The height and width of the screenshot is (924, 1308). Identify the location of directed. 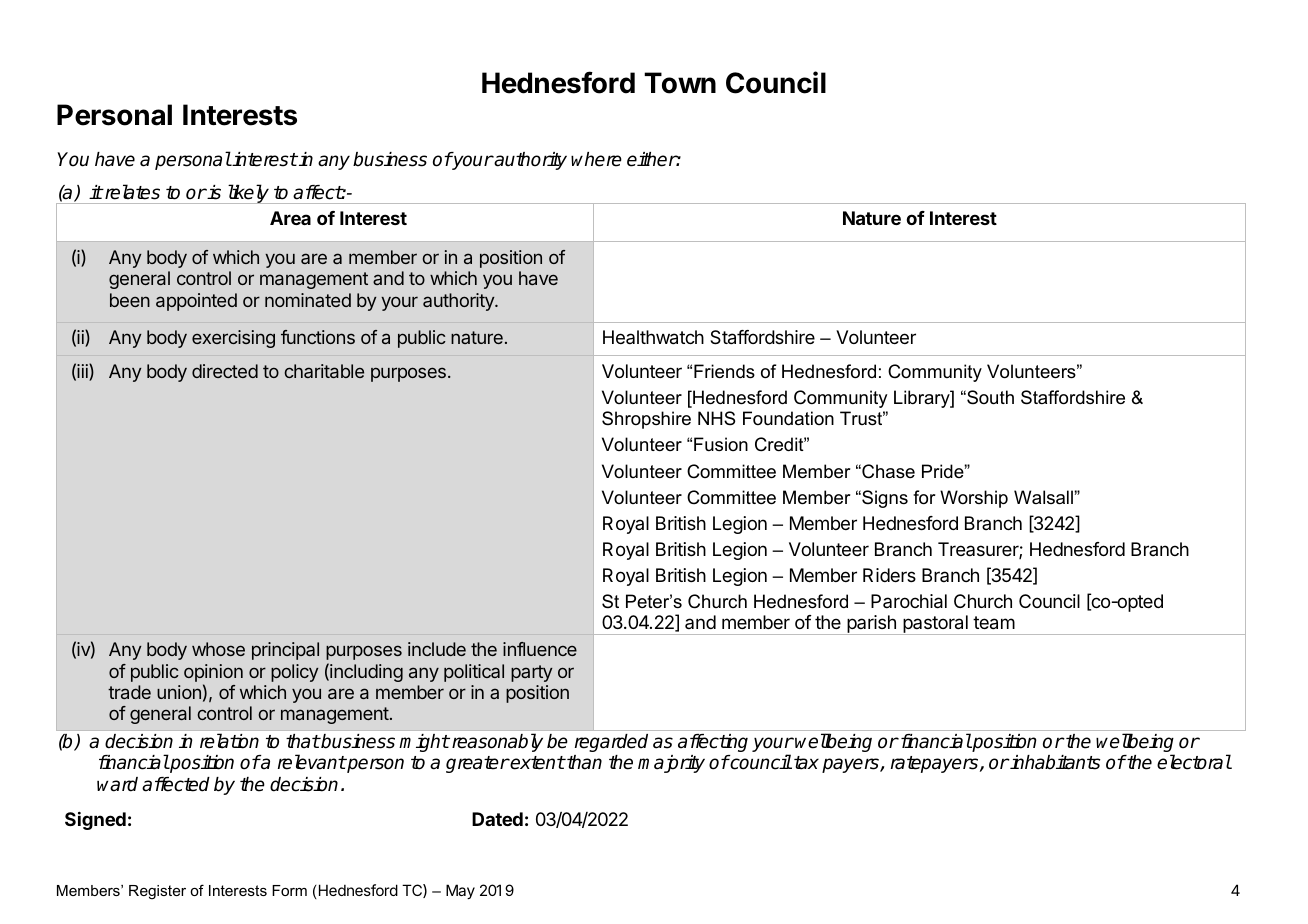
(225, 371).
